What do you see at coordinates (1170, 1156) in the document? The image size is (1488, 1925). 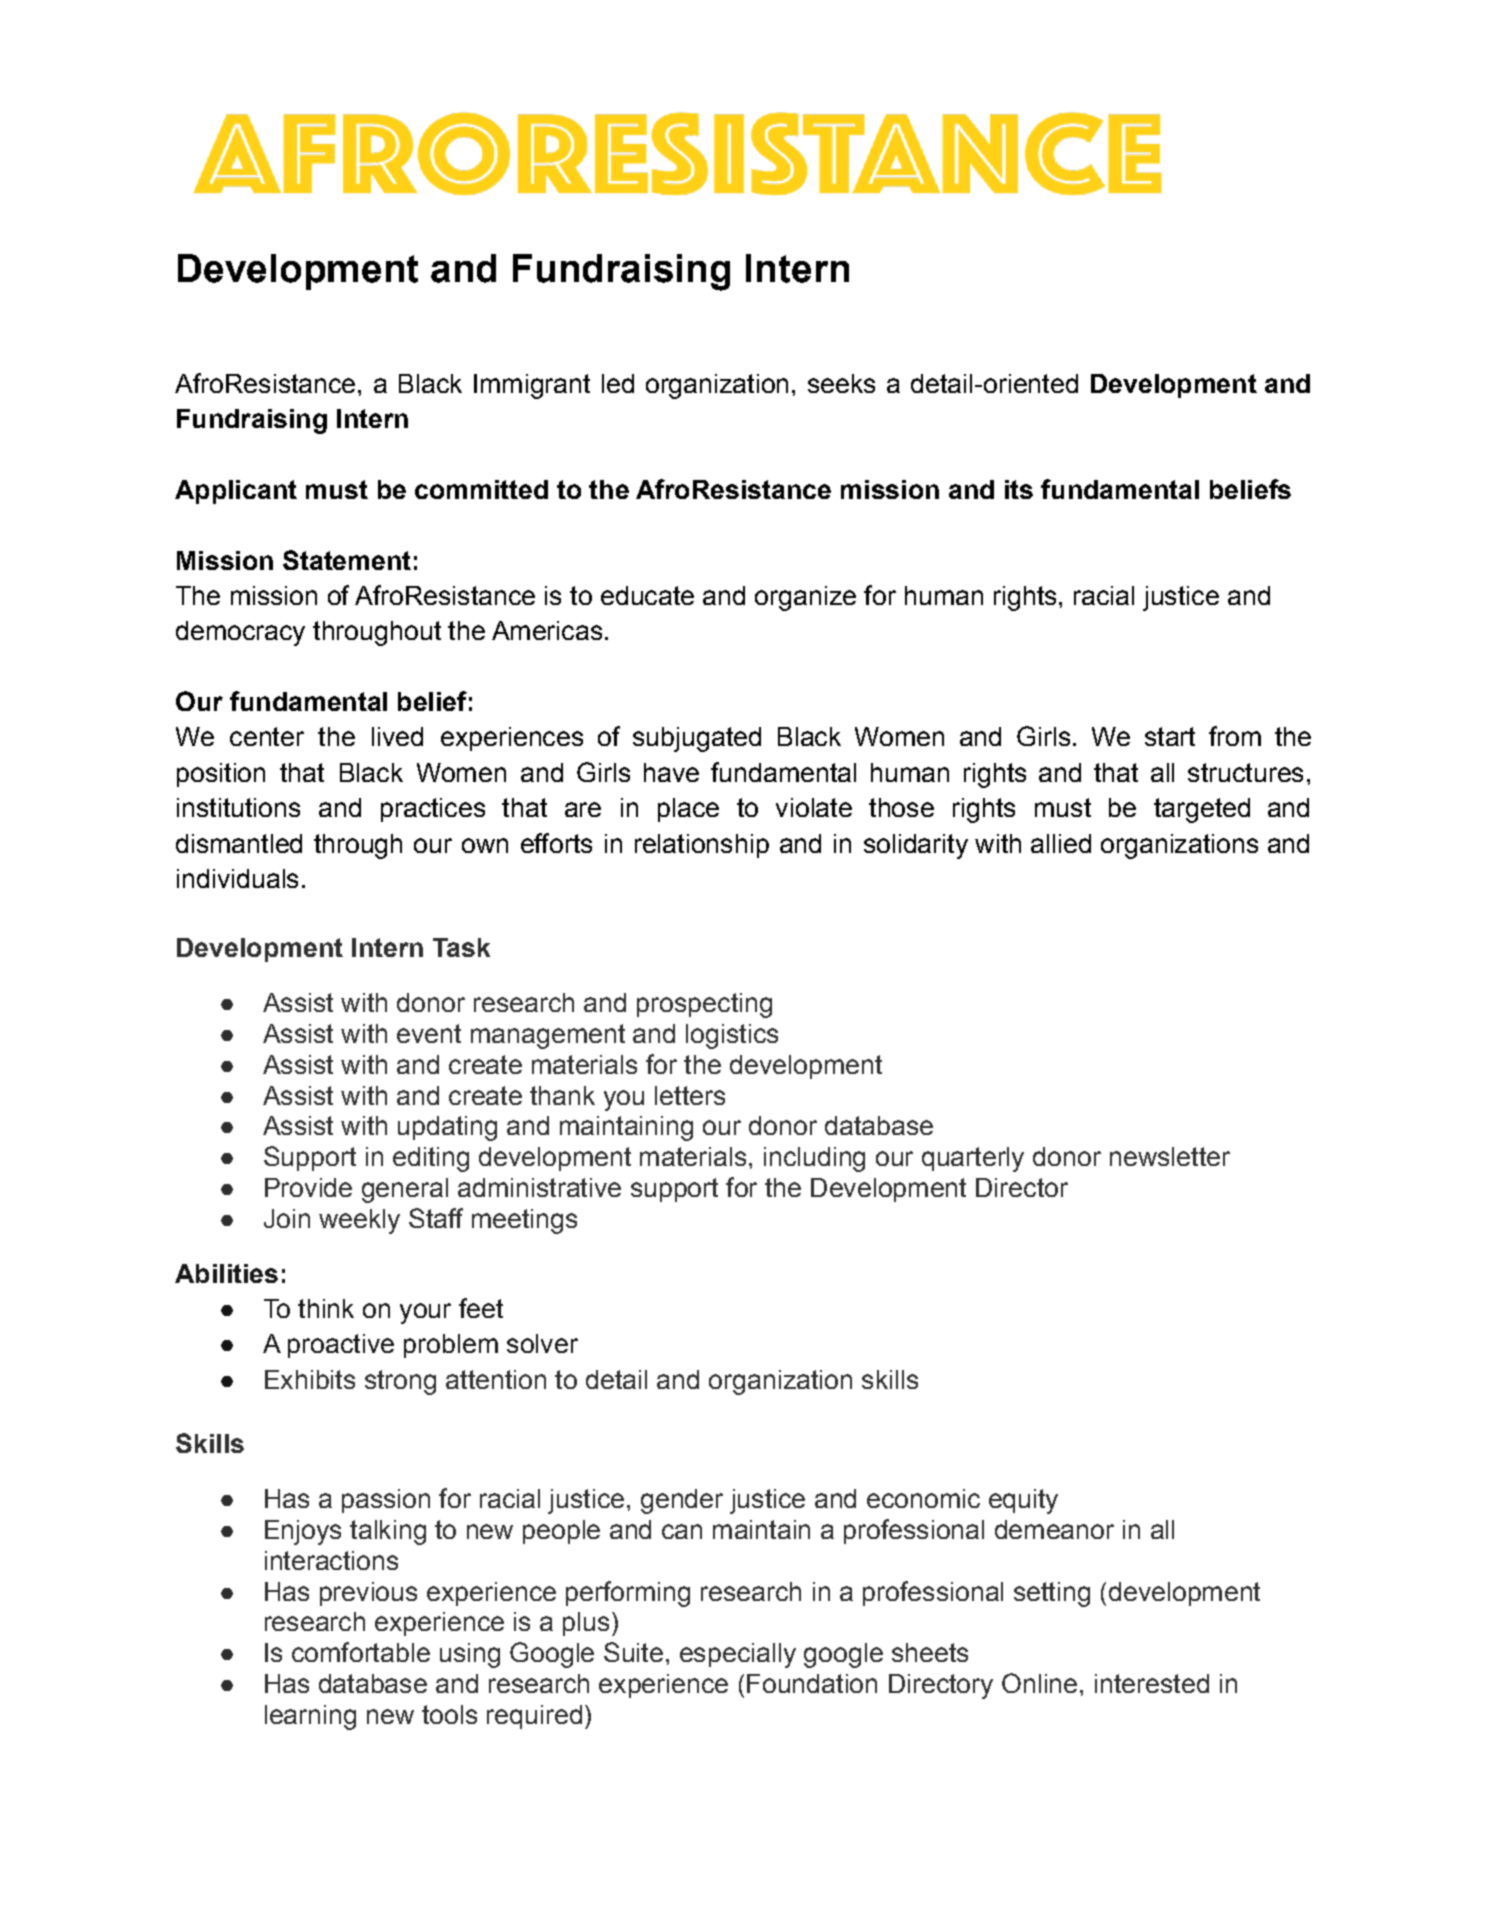 I see `newsletter` at bounding box center [1170, 1156].
